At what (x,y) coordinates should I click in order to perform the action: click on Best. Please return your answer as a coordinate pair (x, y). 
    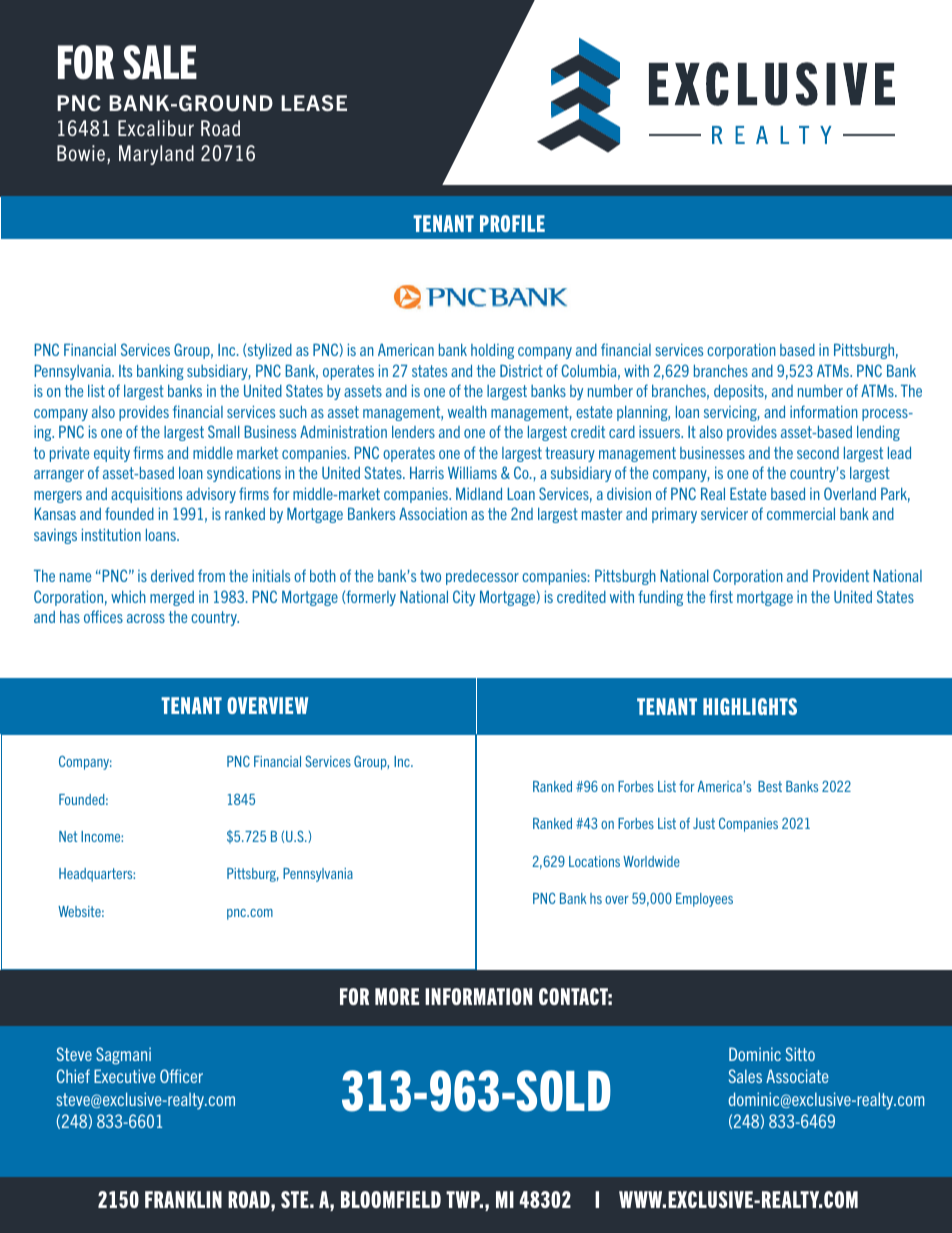
    Looking at the image, I should click on (770, 786).
